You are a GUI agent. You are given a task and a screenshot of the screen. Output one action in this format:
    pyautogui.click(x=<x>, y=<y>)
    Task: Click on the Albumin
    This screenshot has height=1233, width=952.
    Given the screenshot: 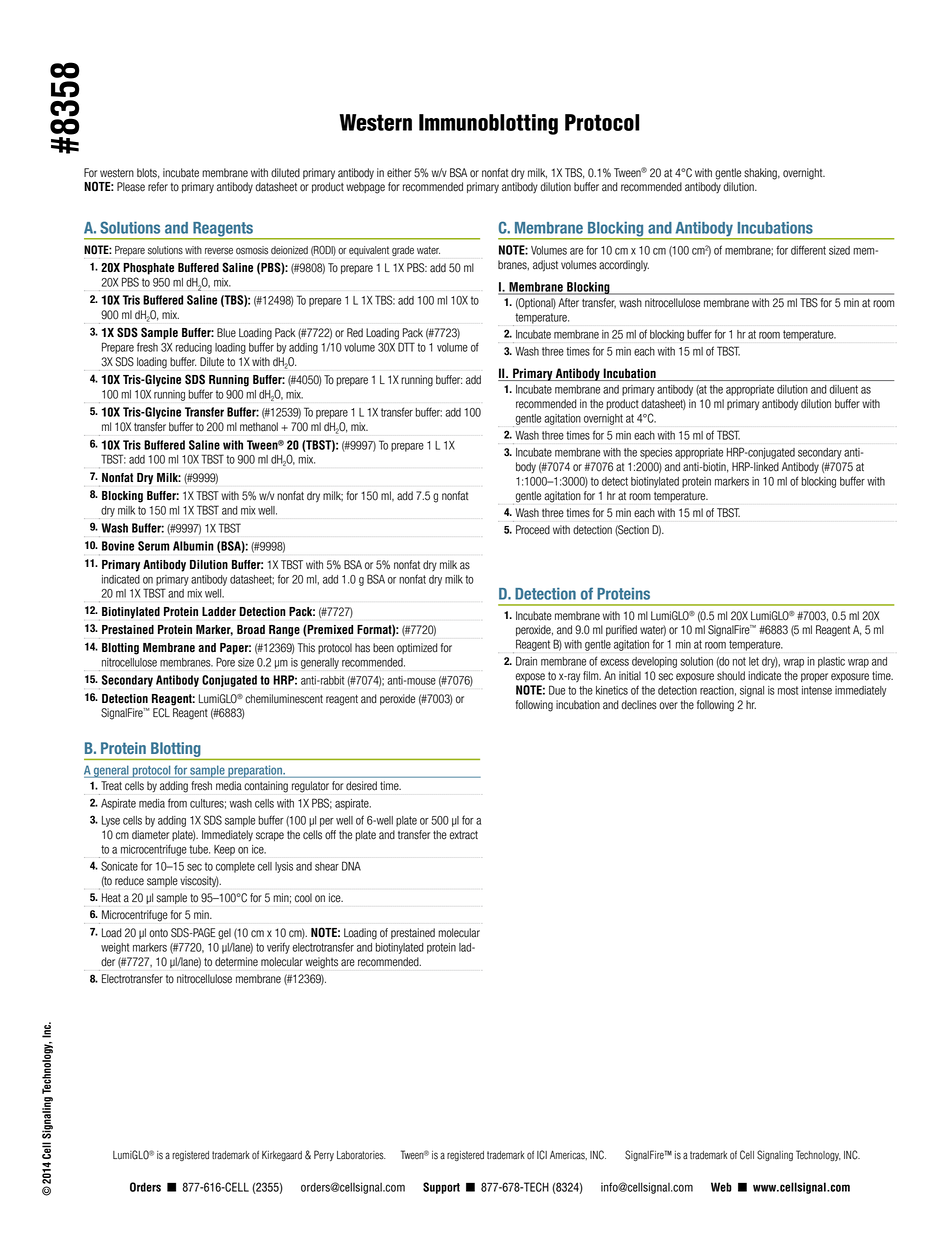 What is the action you would take?
    pyautogui.click(x=193, y=546)
